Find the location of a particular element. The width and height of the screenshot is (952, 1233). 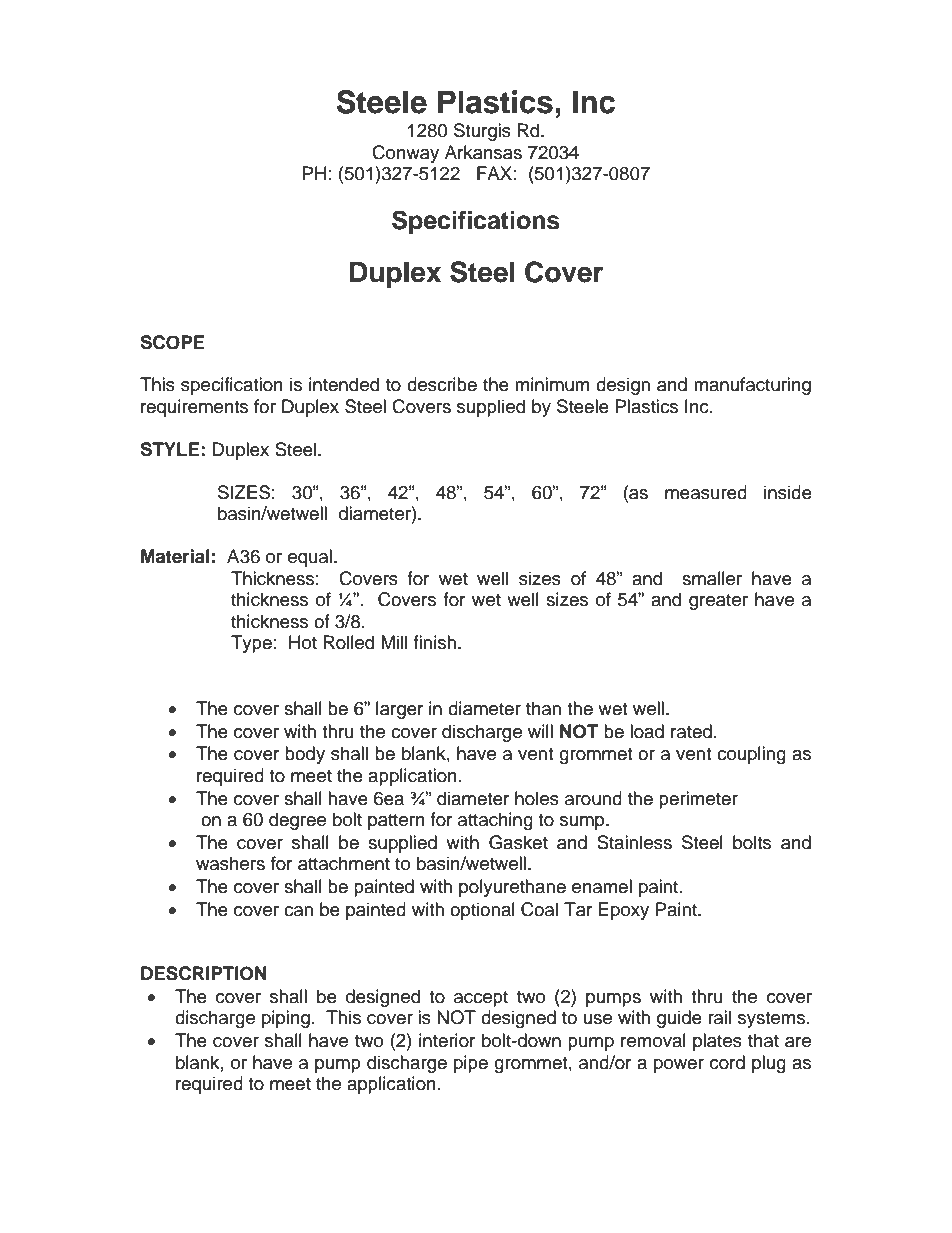

Arkansas is located at coordinates (483, 152).
